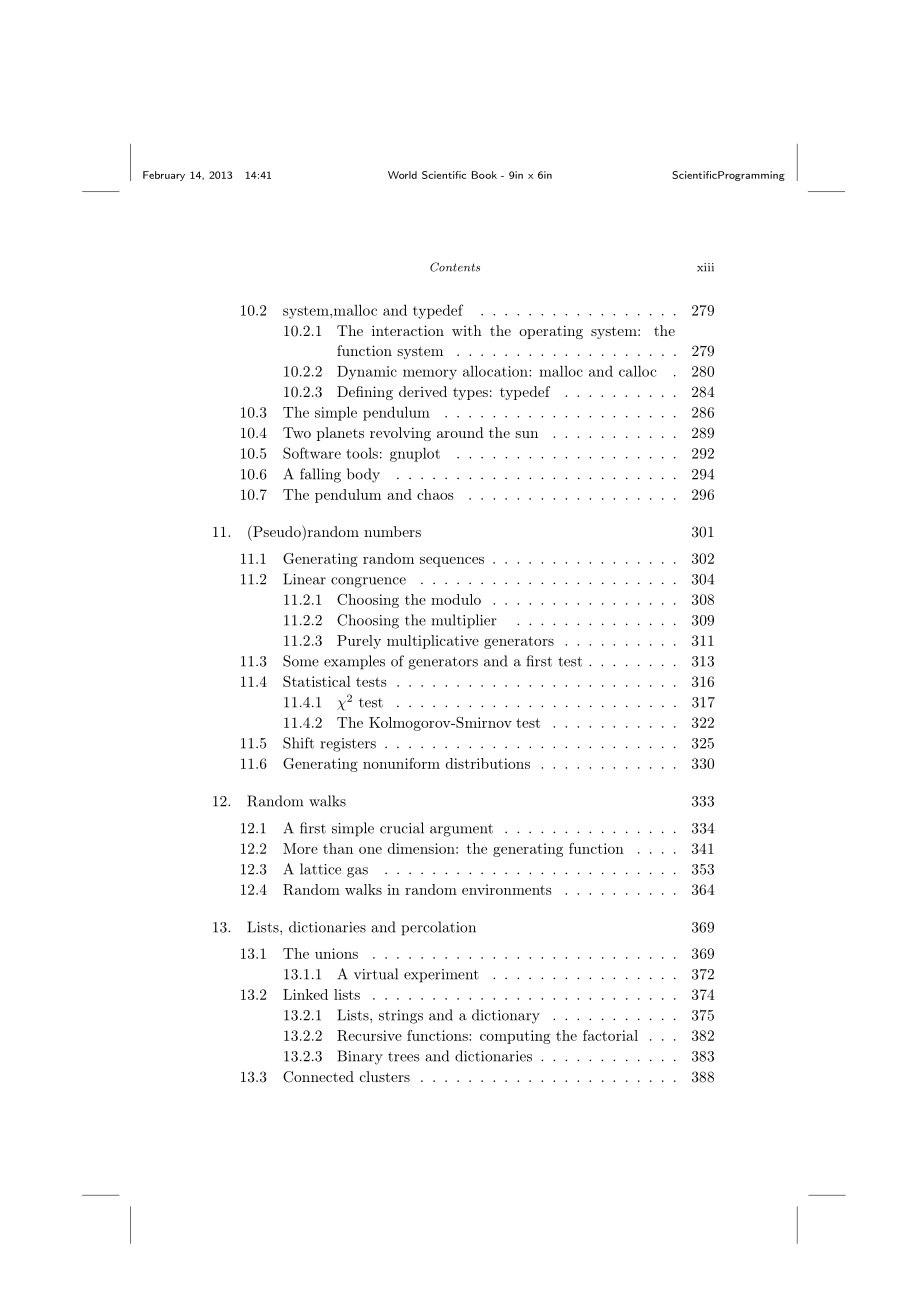 This document has width=924, height=1308. Describe the element at coordinates (435, 494) in the document. I see `chaos` at that location.
